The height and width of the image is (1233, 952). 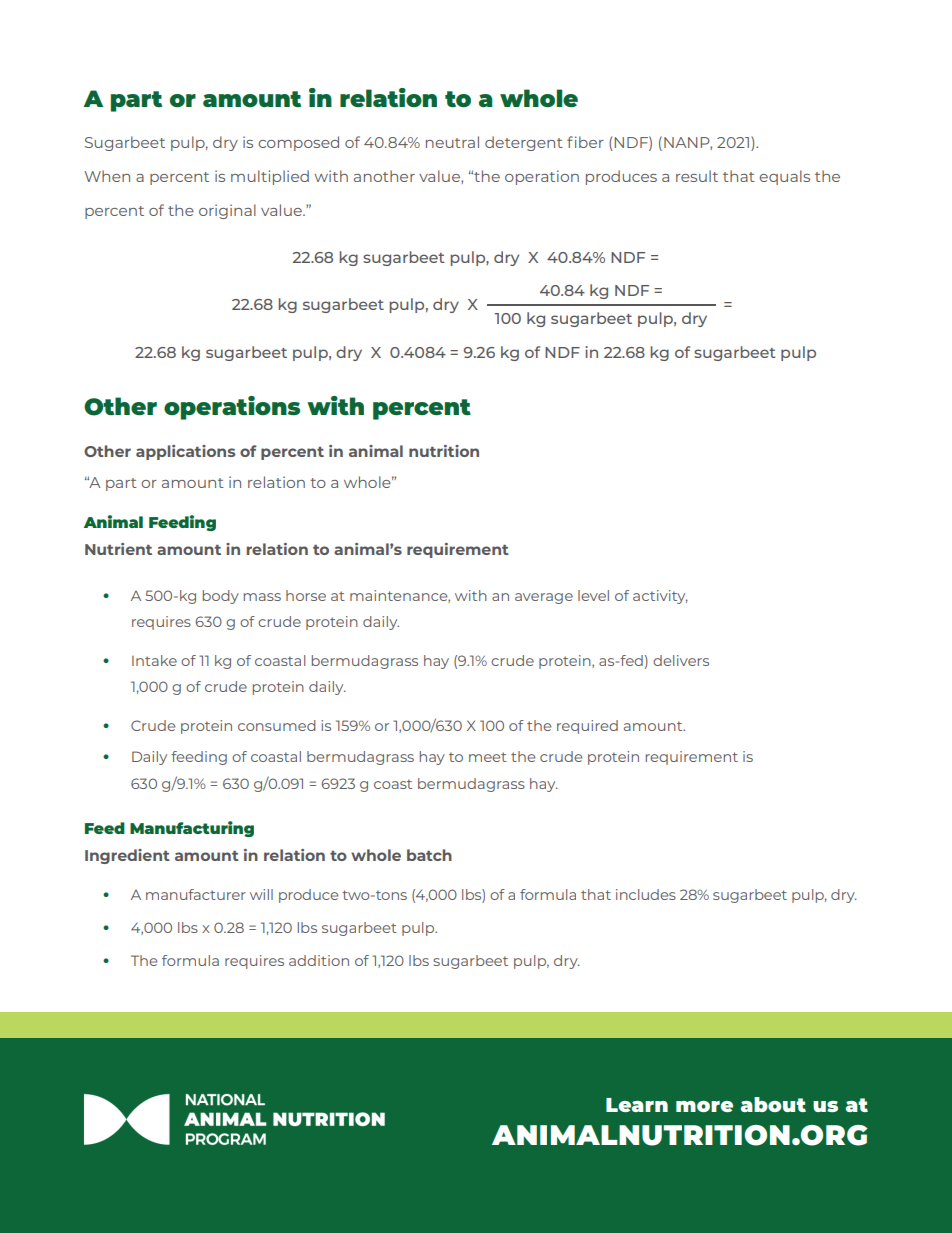 What do you see at coordinates (319, 960) in the image?
I see `addition` at bounding box center [319, 960].
